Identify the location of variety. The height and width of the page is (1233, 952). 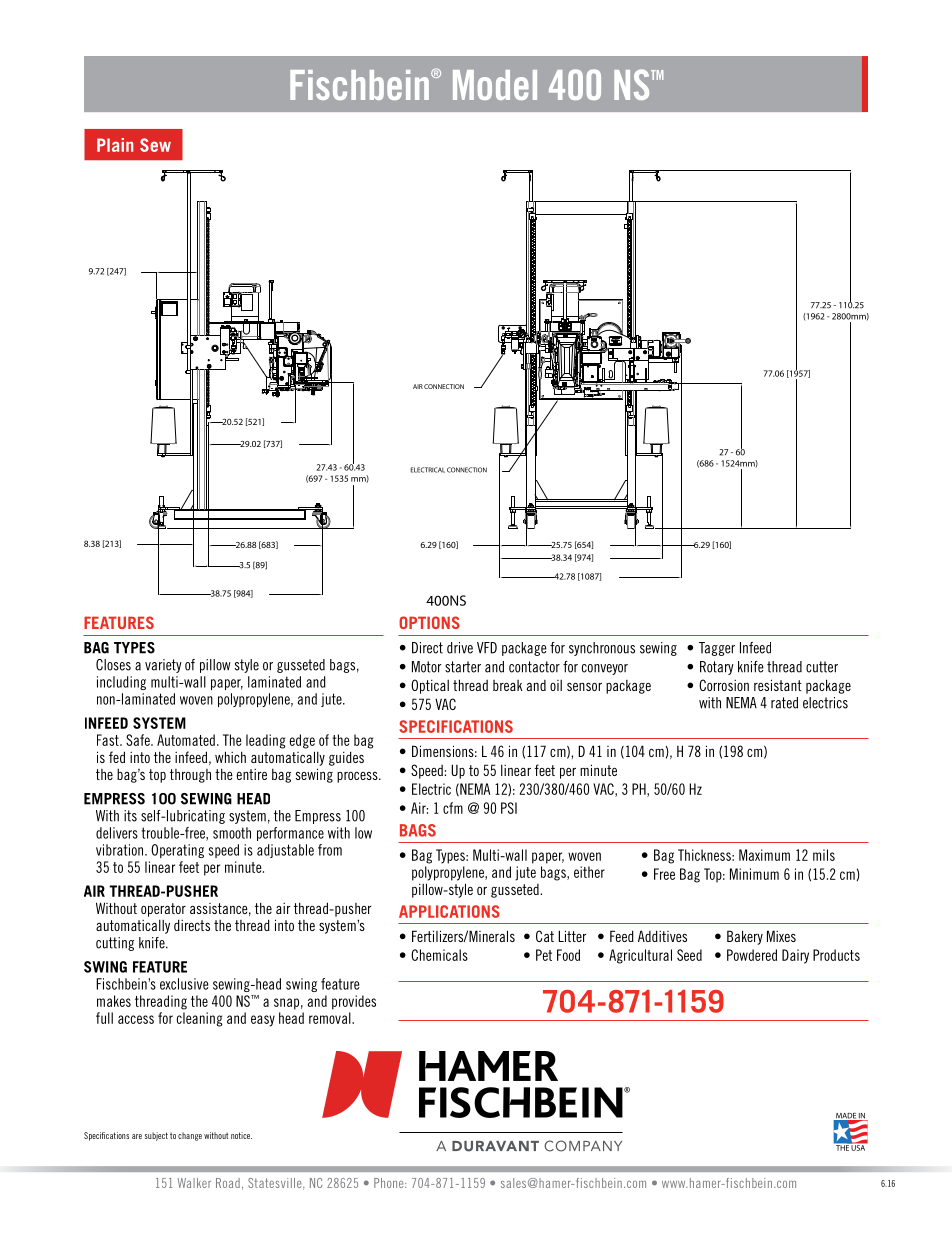
(163, 666).
